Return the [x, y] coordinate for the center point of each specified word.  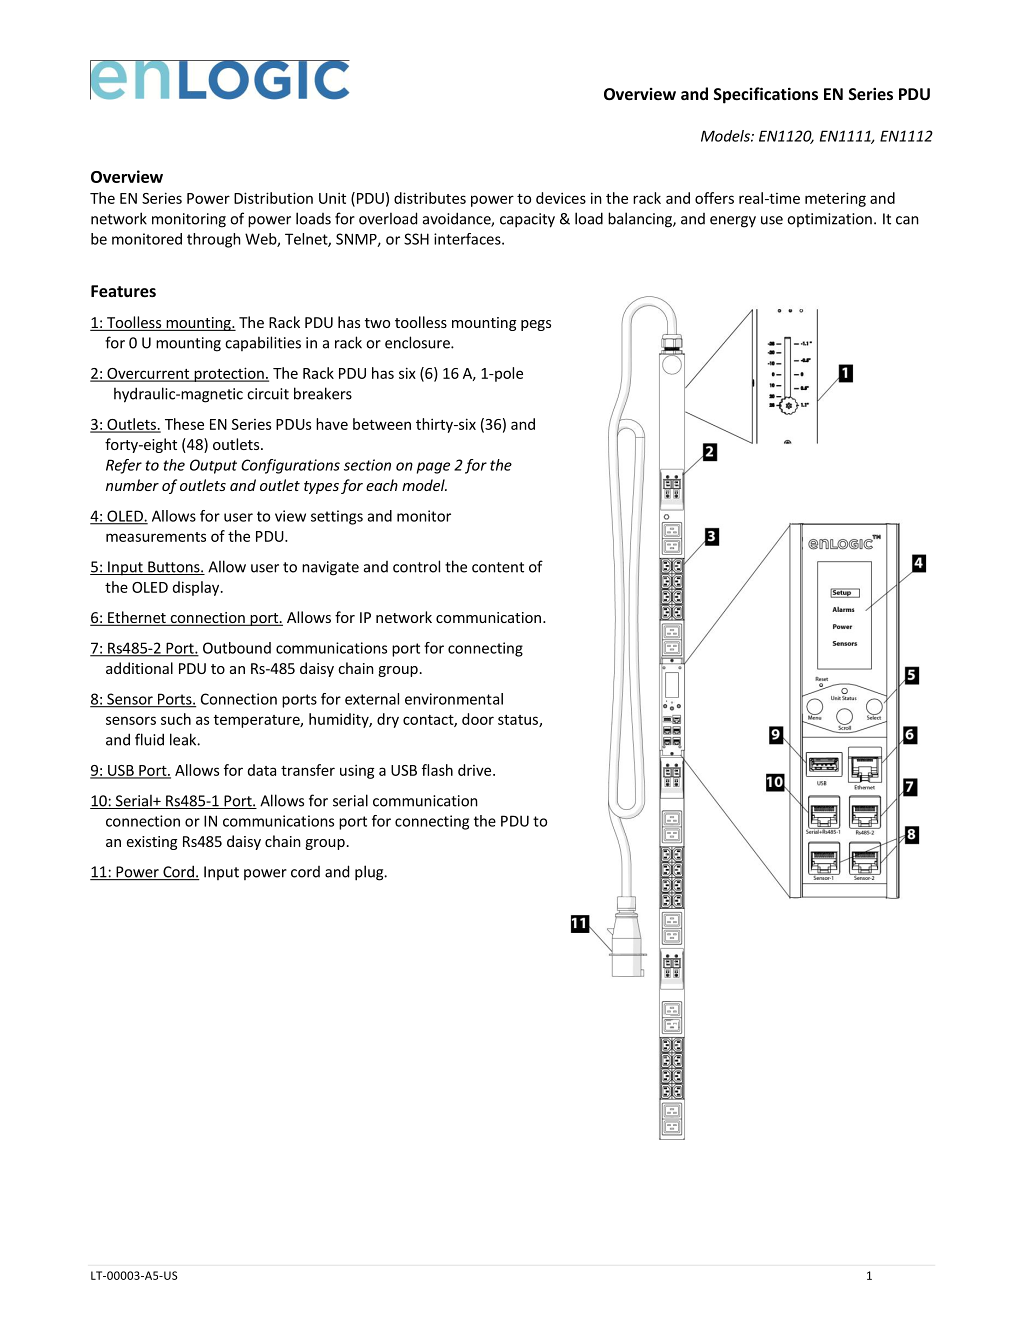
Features [123, 291]
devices [561, 198]
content [498, 567]
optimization [829, 220]
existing [152, 843]
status [519, 721]
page [433, 468]
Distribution [273, 198]
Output [213, 466]
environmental [454, 699]
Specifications [766, 95]
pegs [536, 325]
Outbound [237, 648]
